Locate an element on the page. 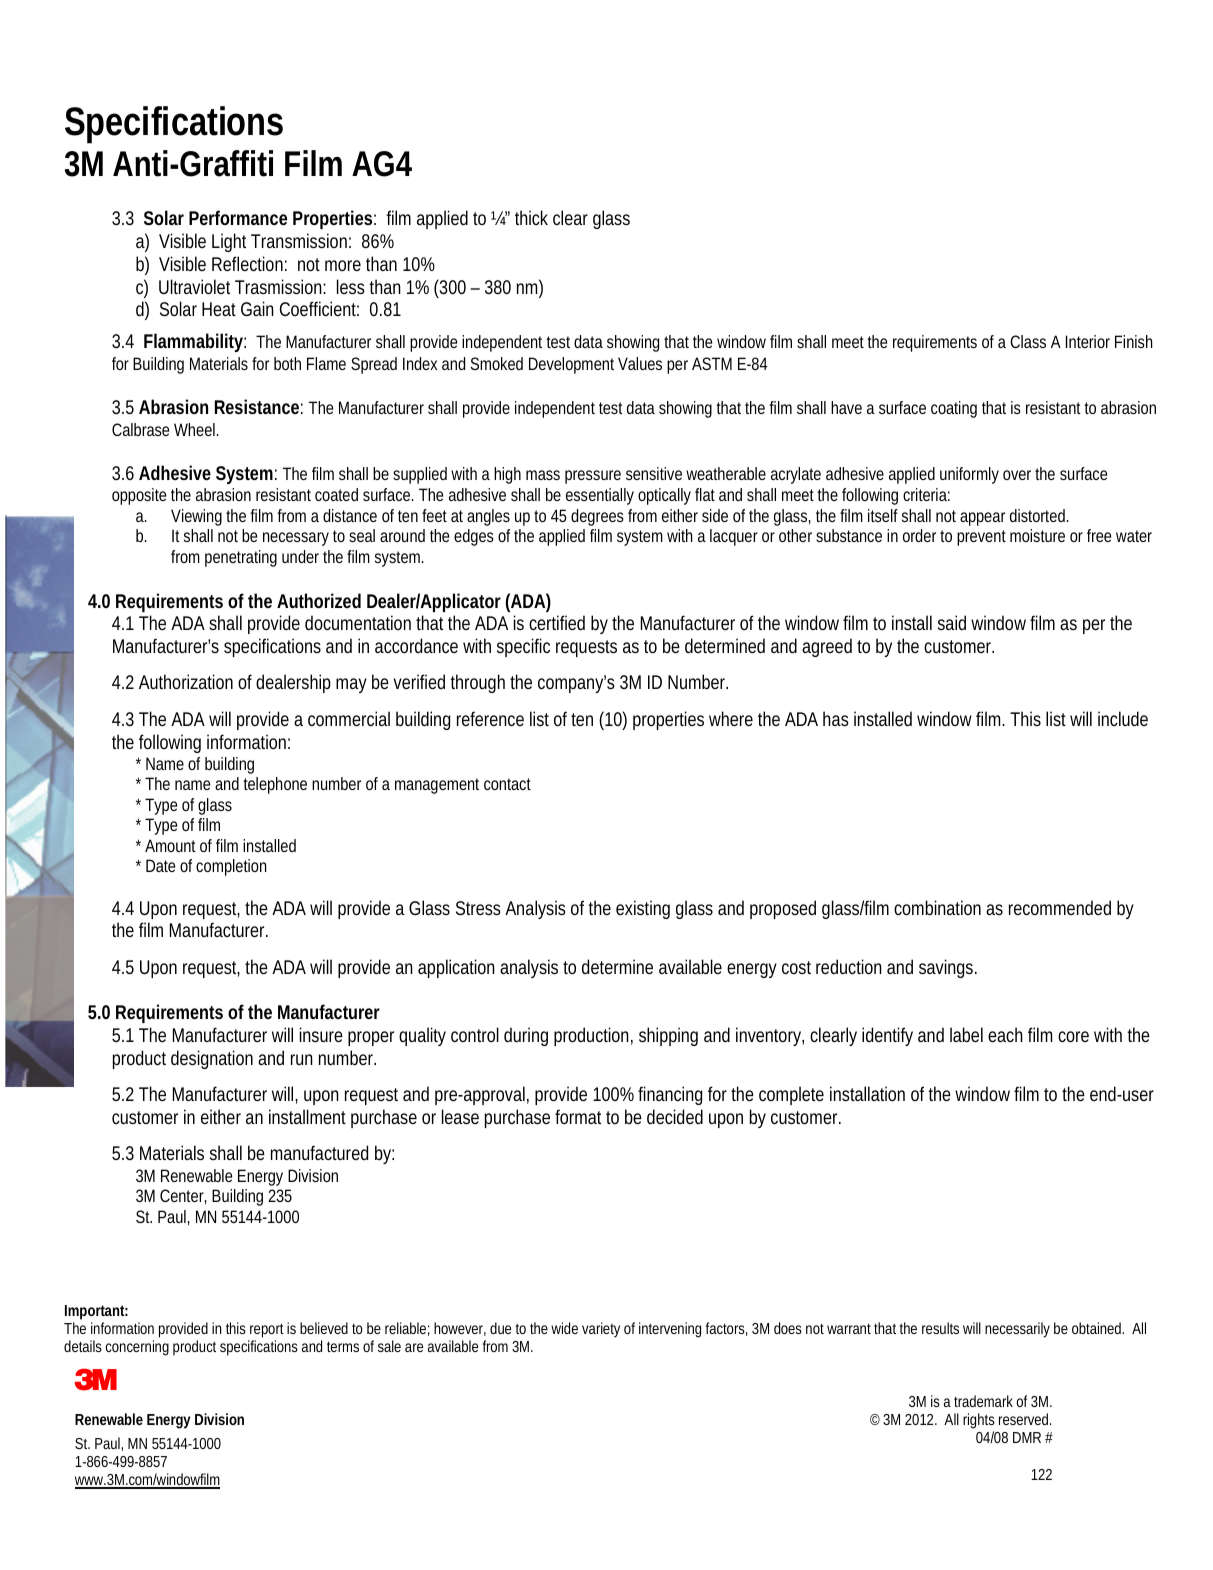 The width and height of the page is (1213, 1570). certified is located at coordinates (557, 622).
